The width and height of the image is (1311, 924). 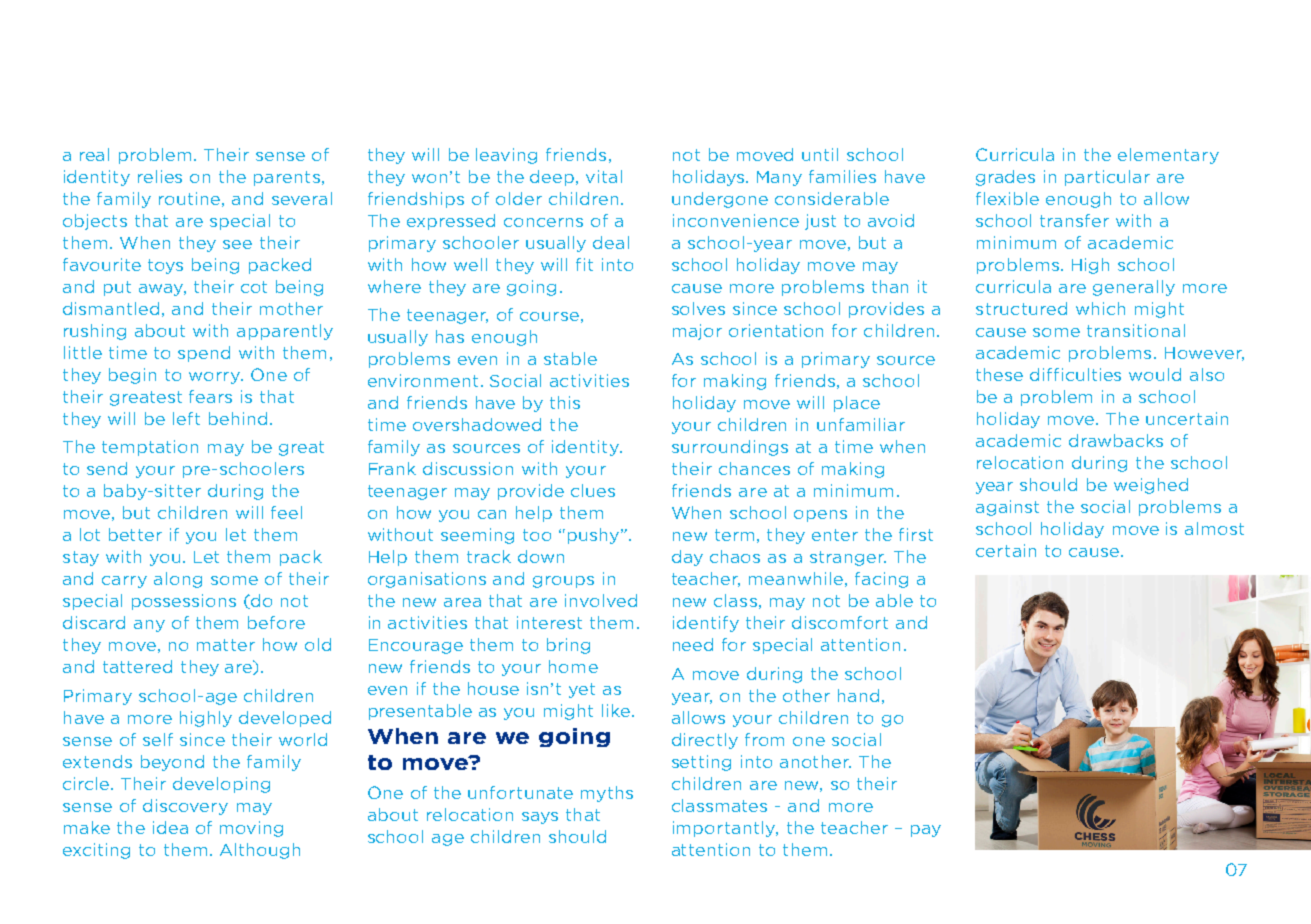 What do you see at coordinates (725, 829) in the image?
I see `importantly` at bounding box center [725, 829].
